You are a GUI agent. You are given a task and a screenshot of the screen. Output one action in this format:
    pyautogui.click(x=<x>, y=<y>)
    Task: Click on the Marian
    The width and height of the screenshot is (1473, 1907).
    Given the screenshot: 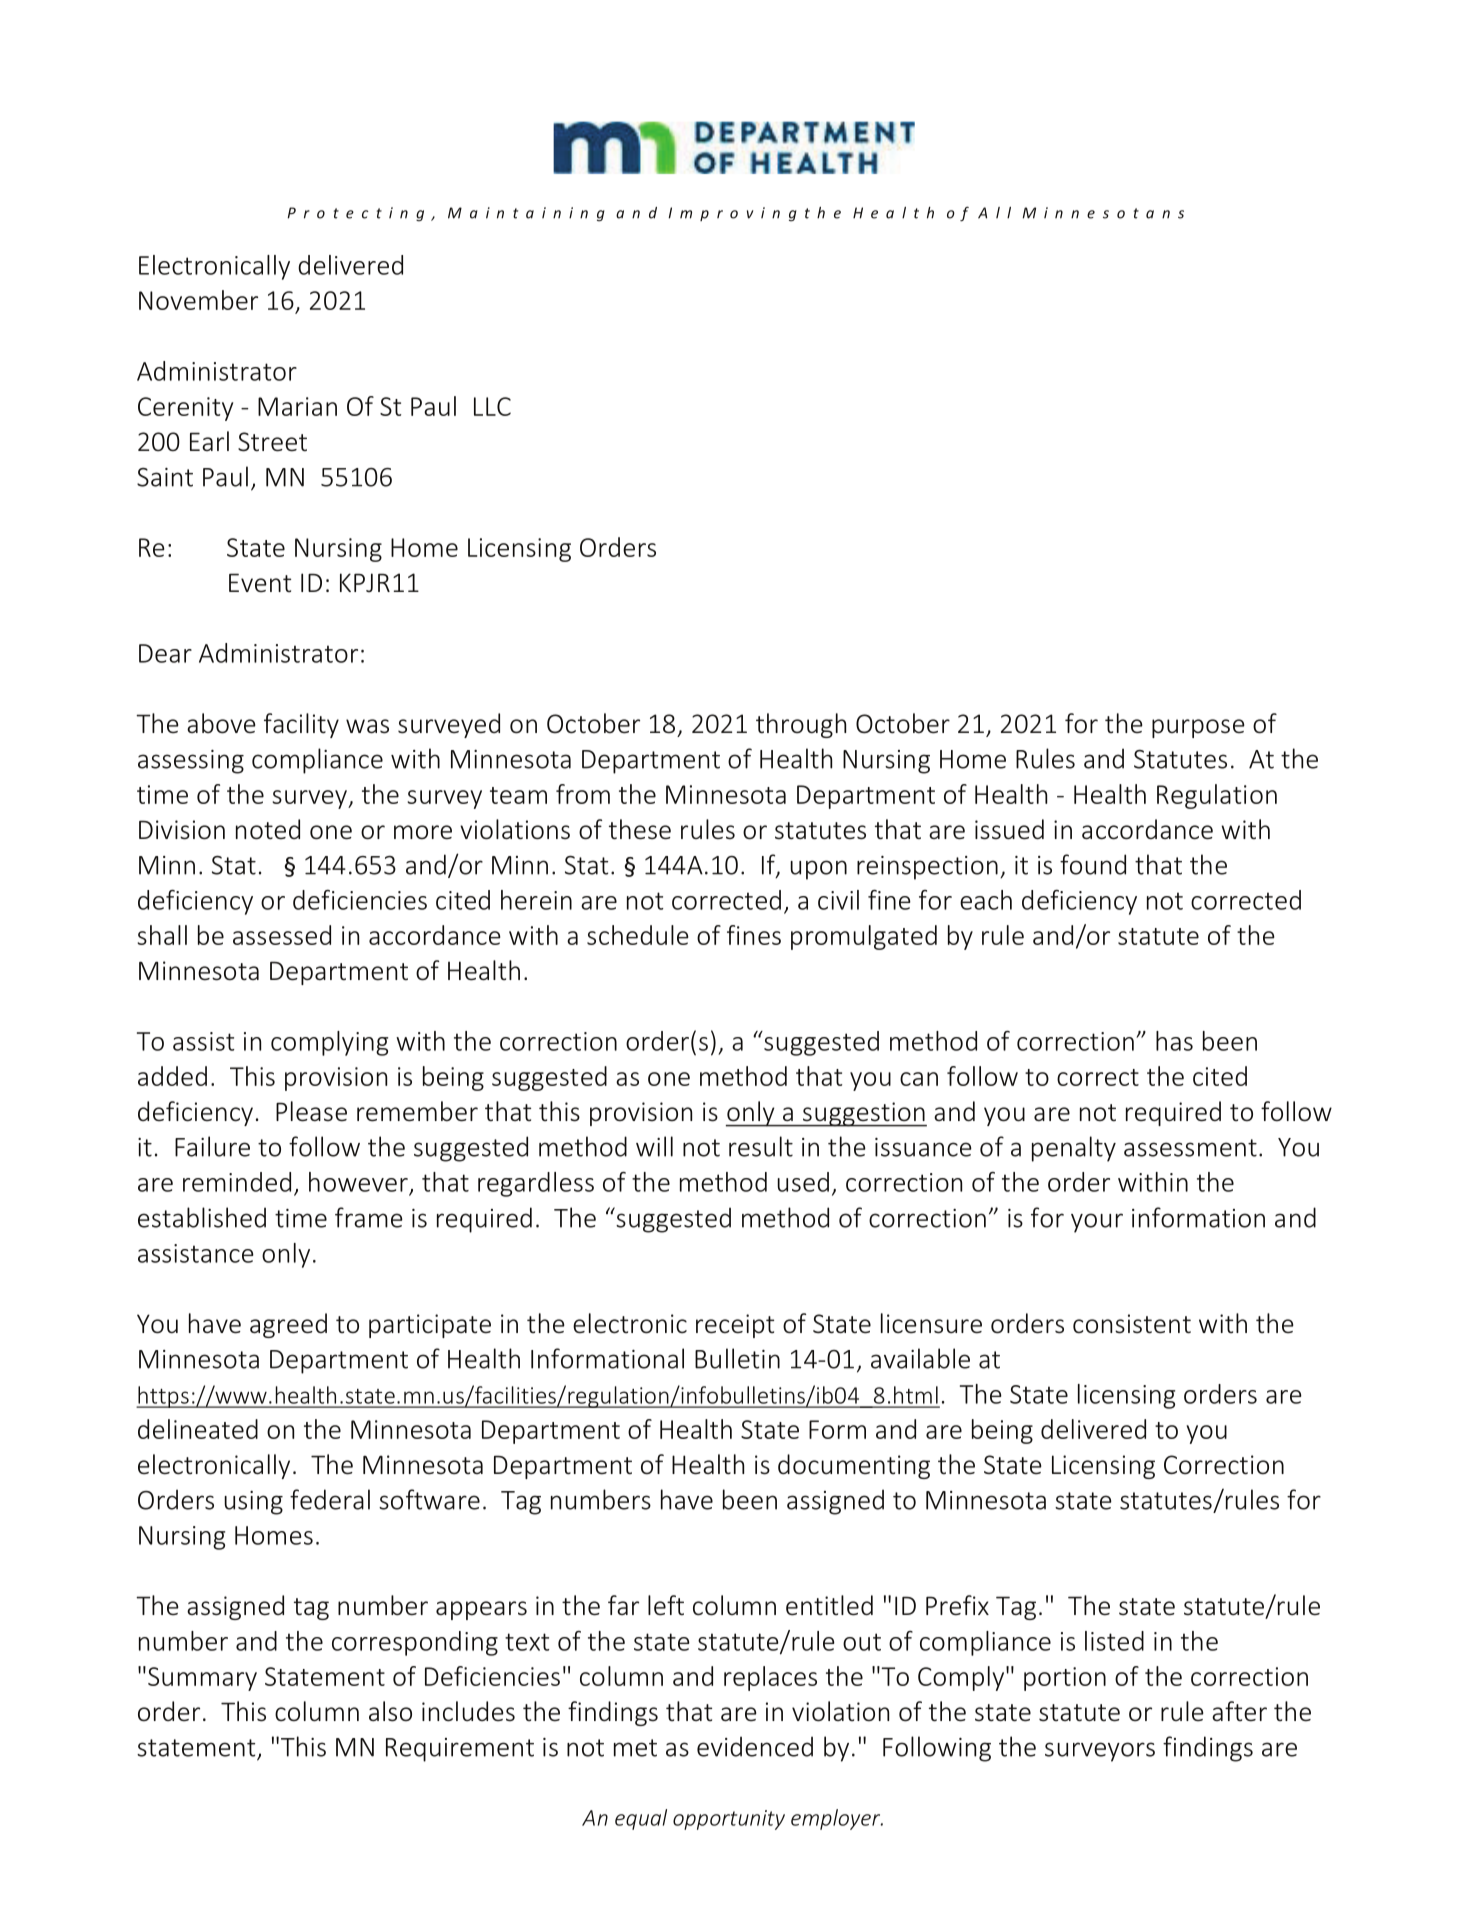 What is the action you would take?
    pyautogui.click(x=297, y=406)
